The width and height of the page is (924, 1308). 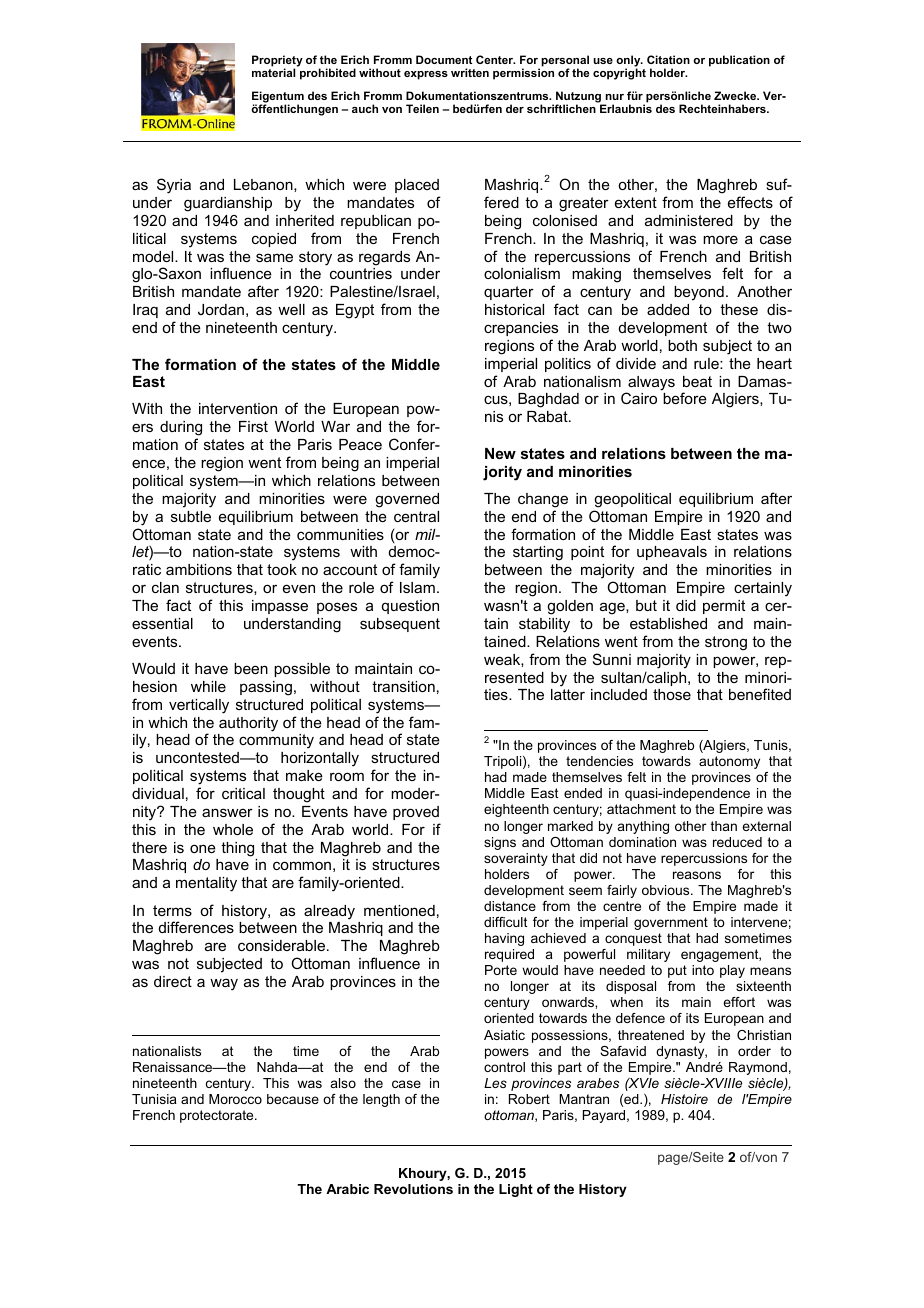 I want to click on Revolutions, so click(x=413, y=1189).
